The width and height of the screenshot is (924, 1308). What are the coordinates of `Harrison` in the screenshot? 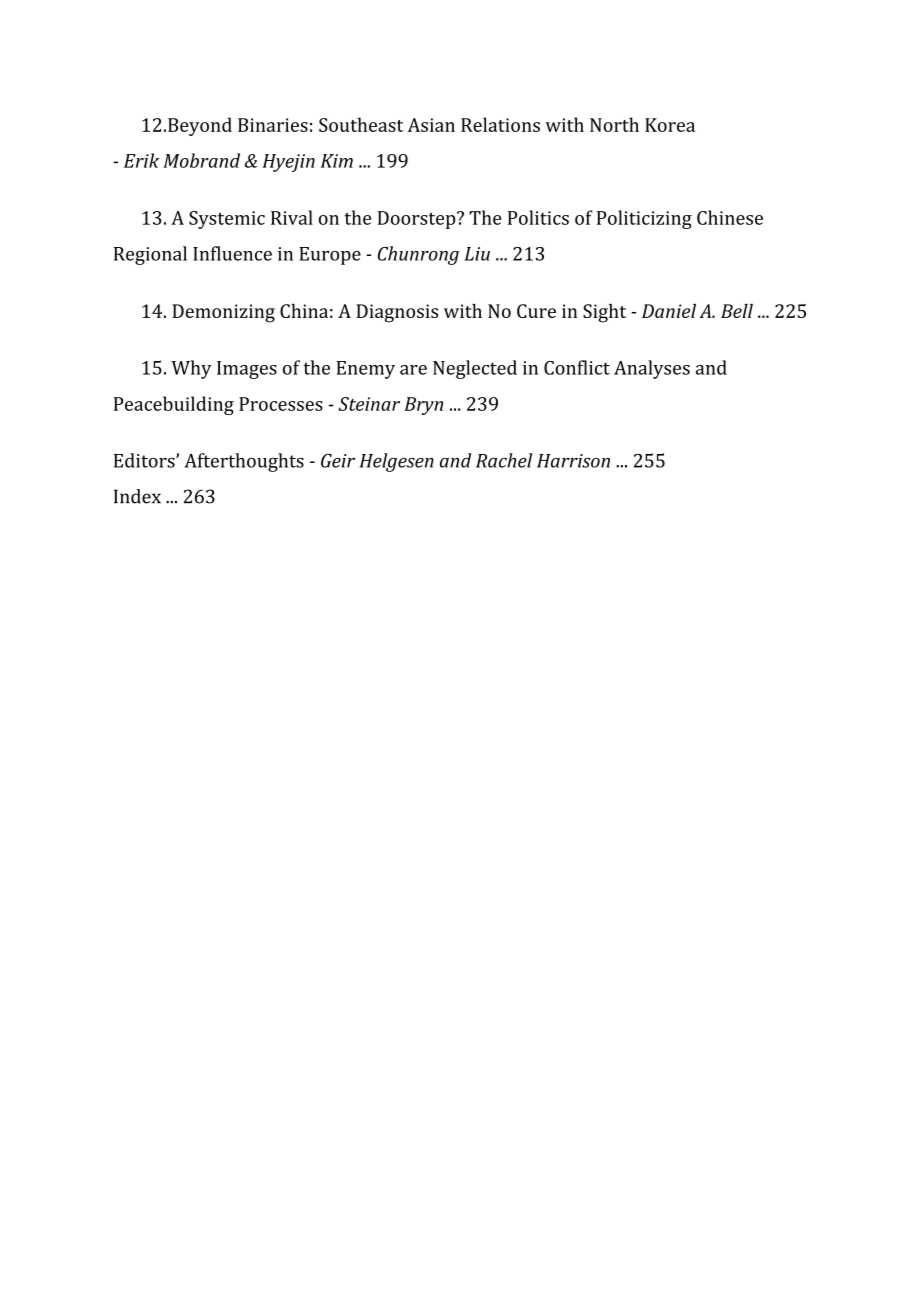 It's located at (573, 461).
